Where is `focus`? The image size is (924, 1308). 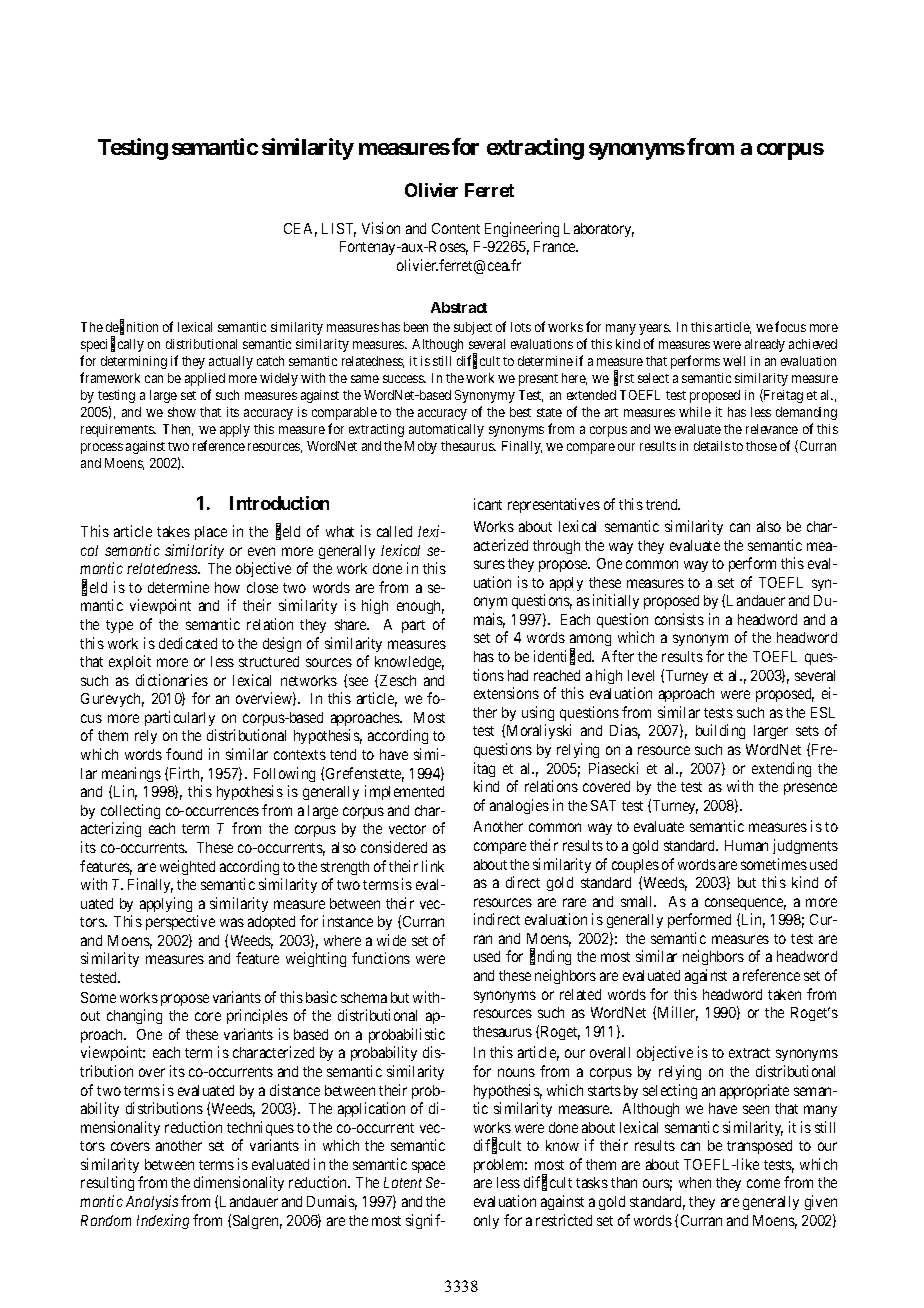
focus is located at coordinates (790, 326).
